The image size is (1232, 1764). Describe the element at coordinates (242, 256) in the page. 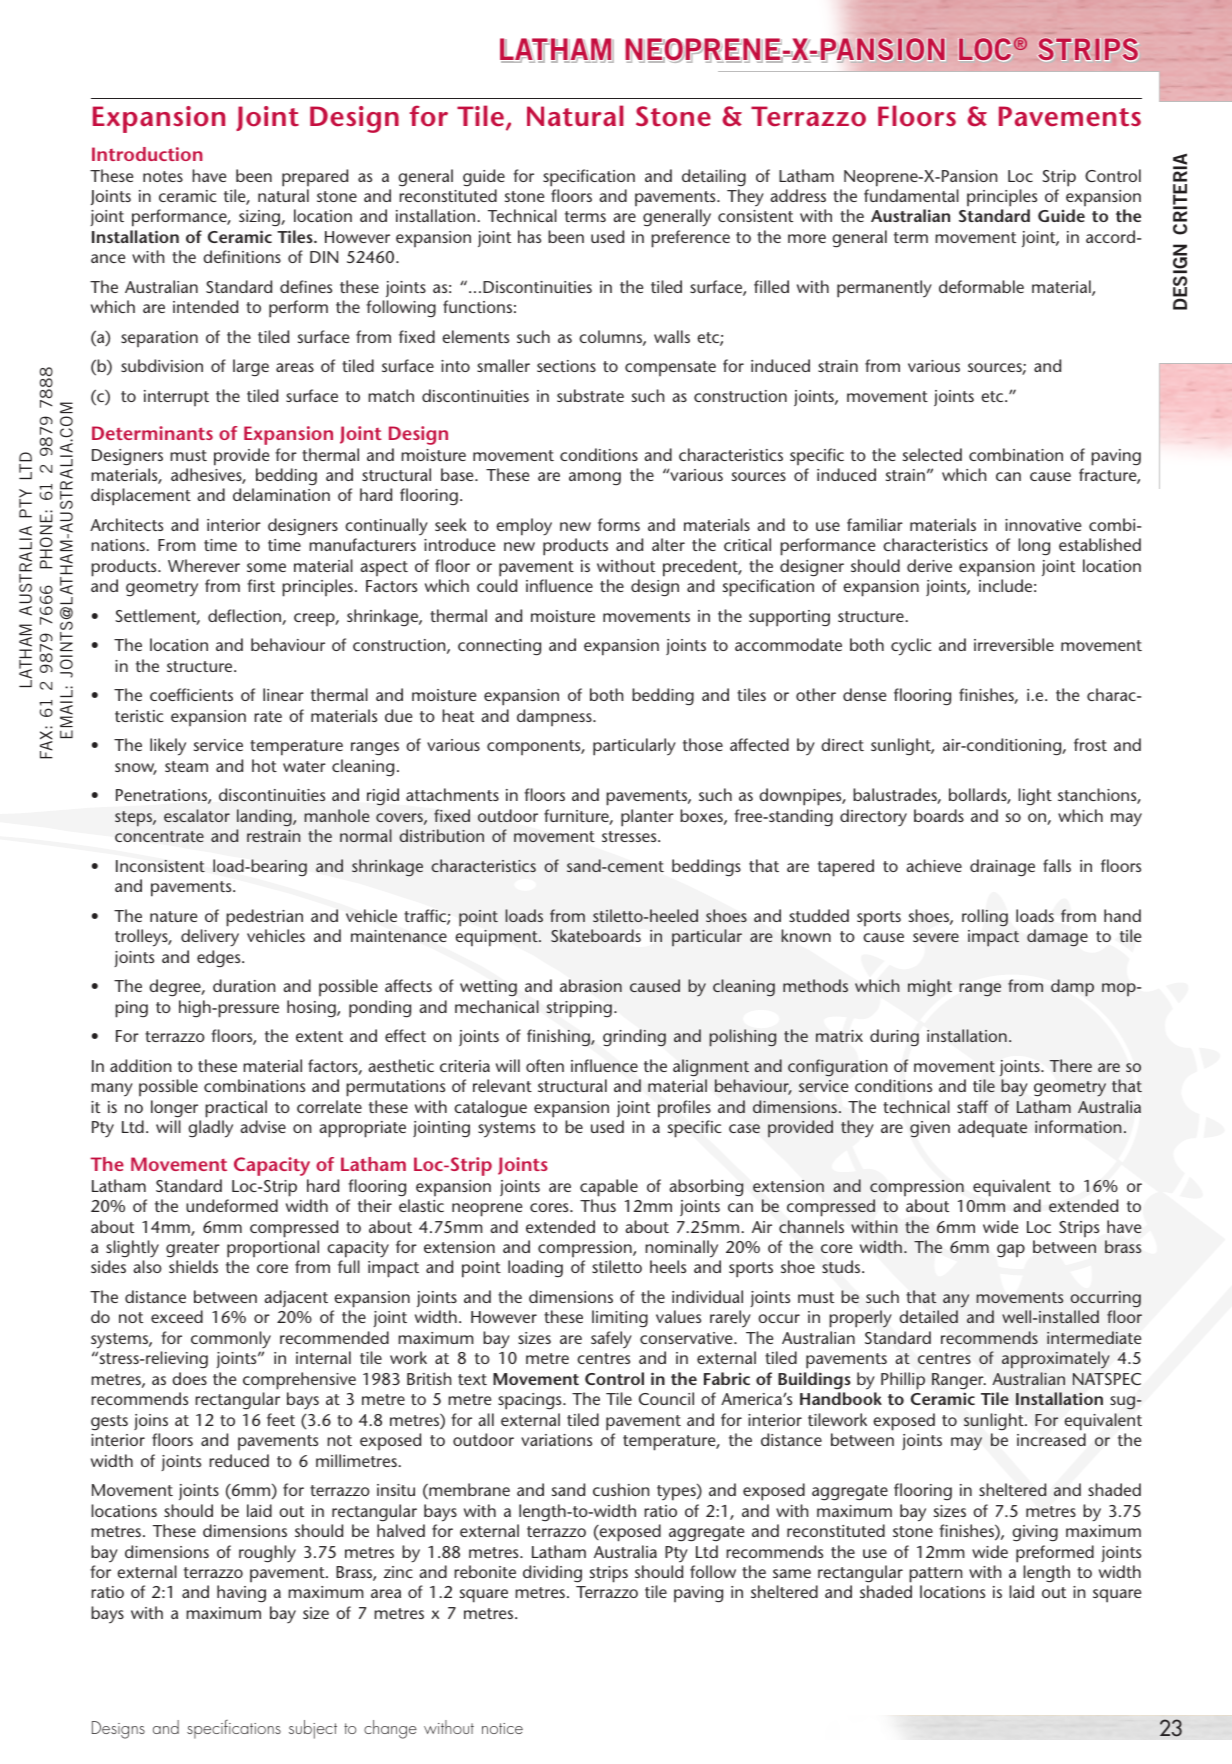

I see `definitions` at that location.
